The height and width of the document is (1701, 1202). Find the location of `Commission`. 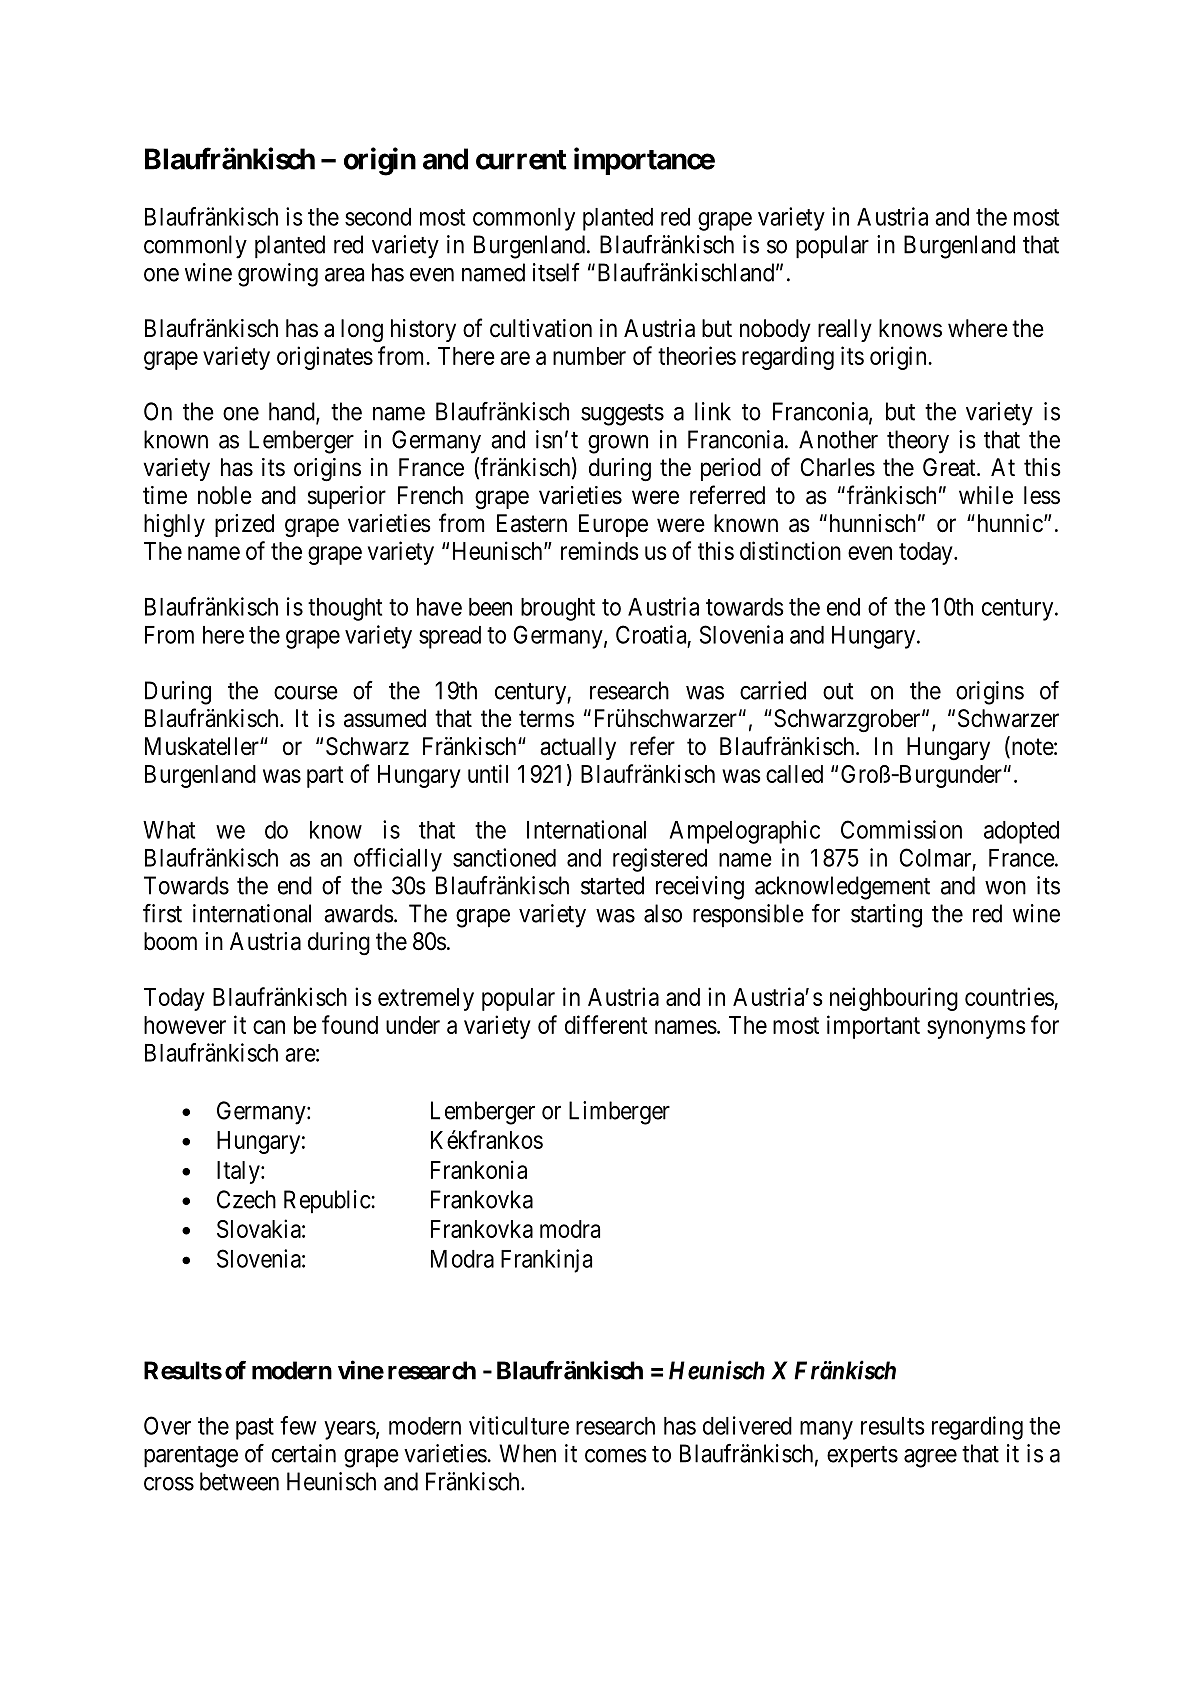

Commission is located at coordinates (901, 829).
